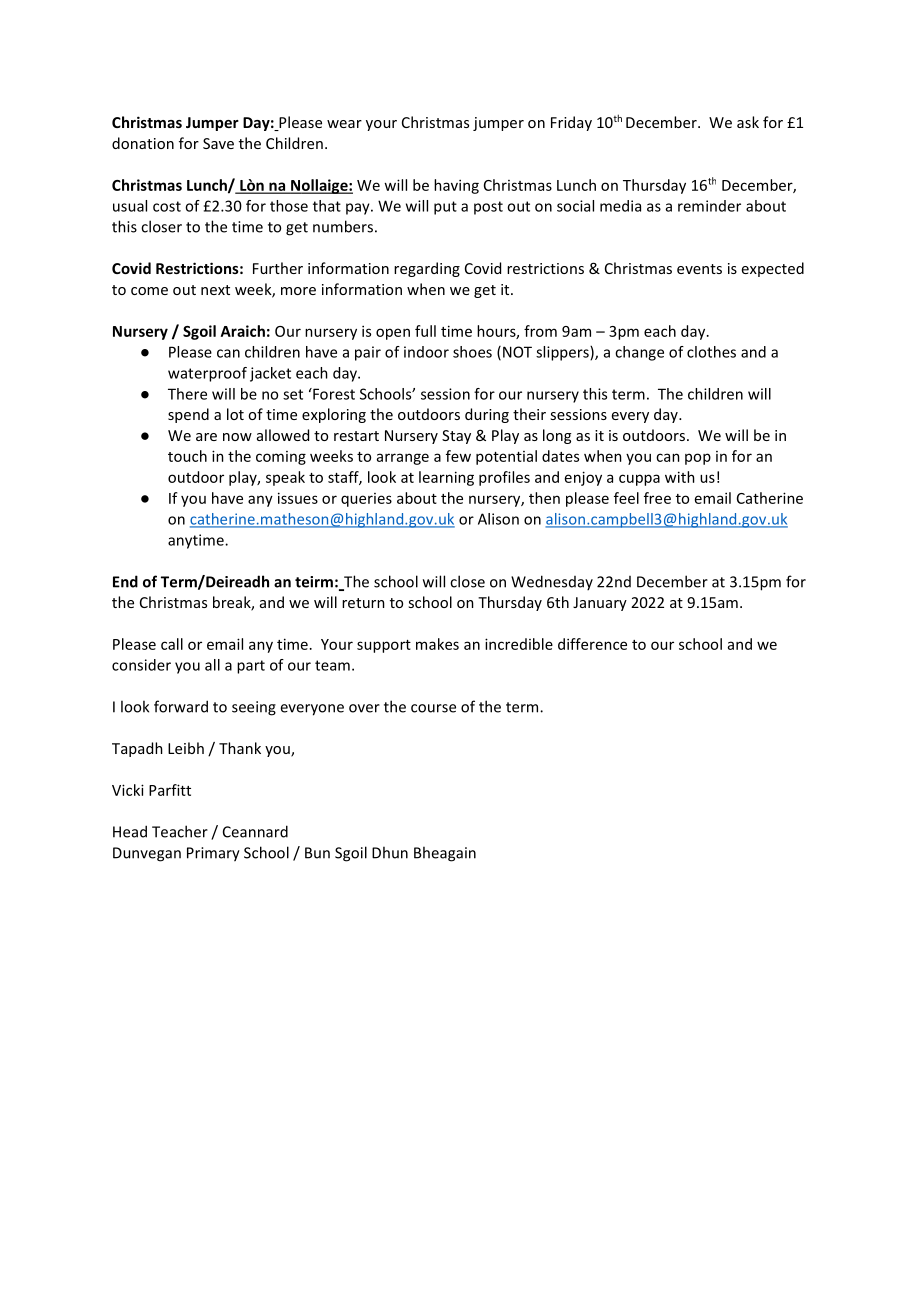  What do you see at coordinates (215, 290) in the screenshot?
I see `next` at bounding box center [215, 290].
